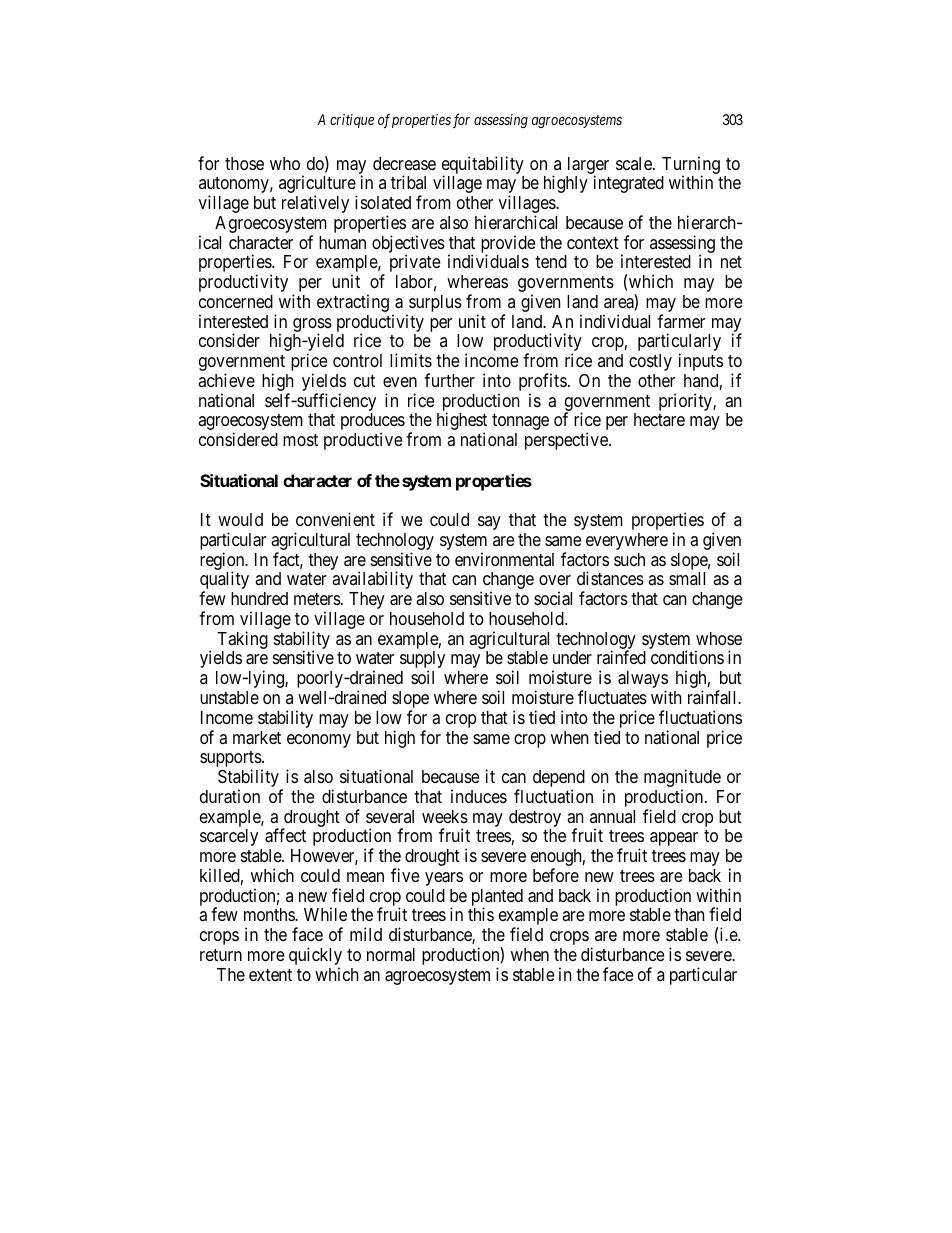  I want to click on Taking, so click(242, 641).
